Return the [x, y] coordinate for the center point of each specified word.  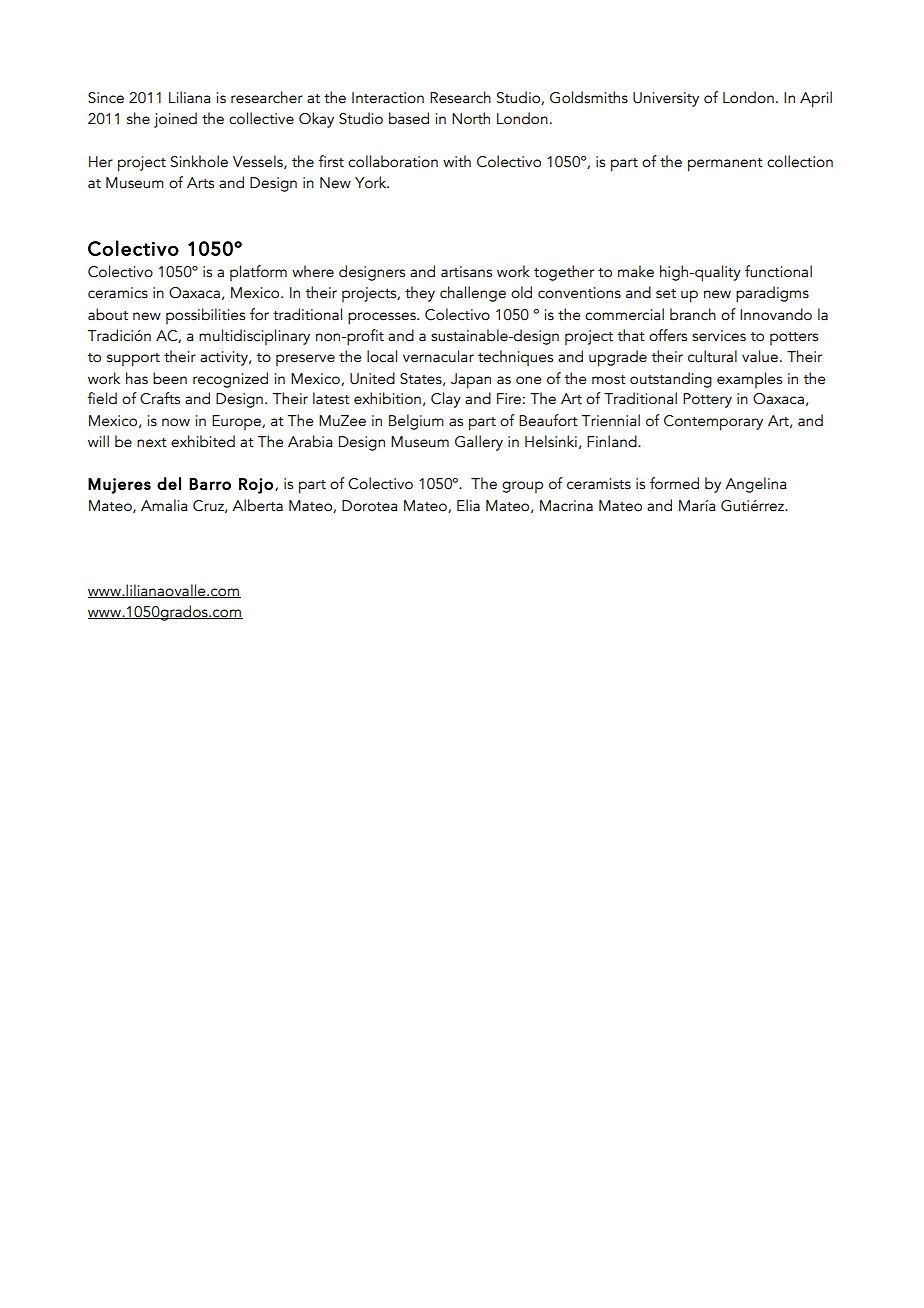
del [169, 483]
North [471, 118]
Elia [468, 505]
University [666, 99]
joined [175, 120]
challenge [473, 294]
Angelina [756, 485]
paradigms [772, 294]
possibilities [205, 316]
